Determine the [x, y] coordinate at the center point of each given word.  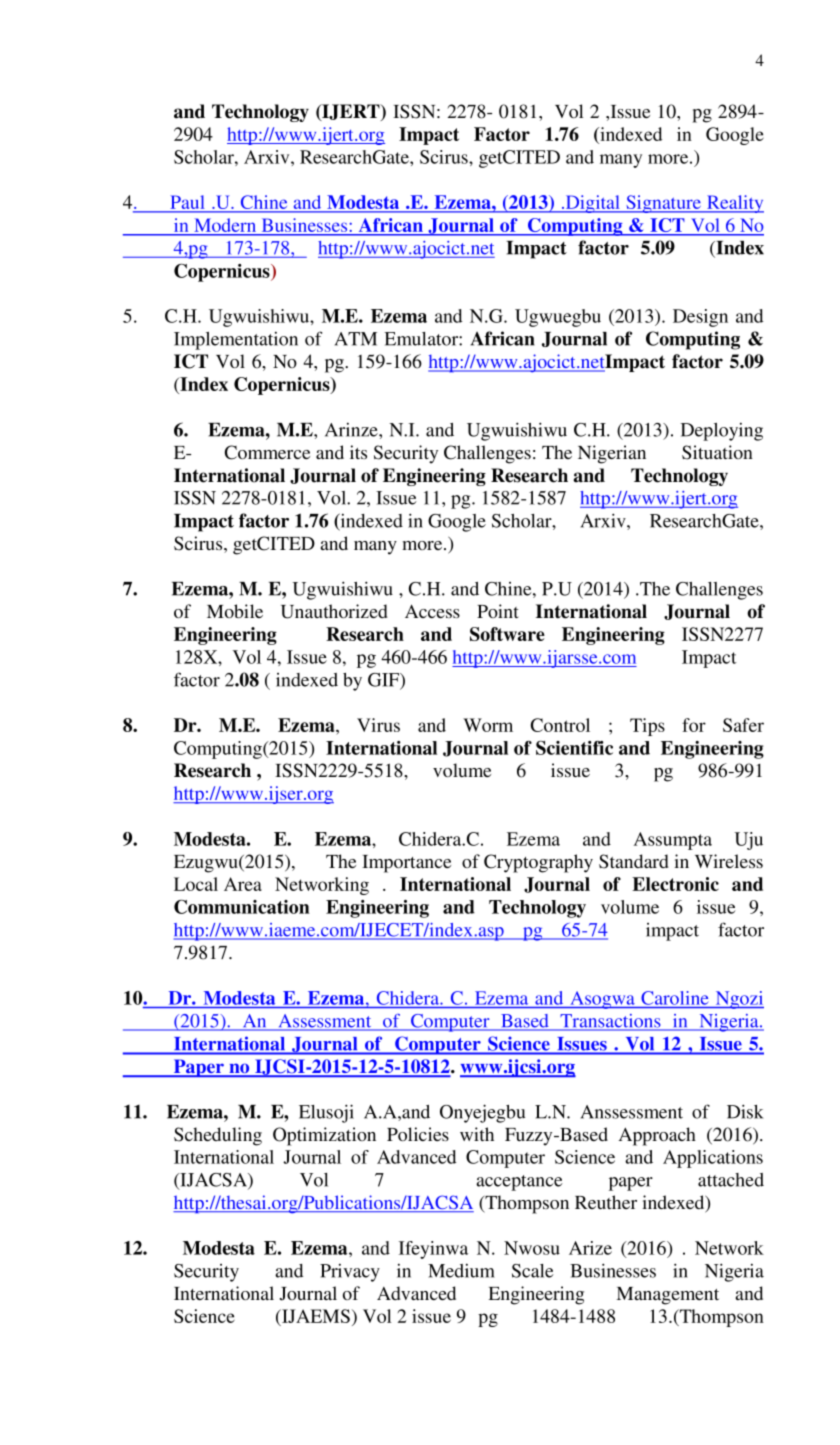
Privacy [350, 1273]
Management [667, 1296]
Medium [461, 1271]
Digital [593, 204]
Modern [225, 225]
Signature [664, 204]
